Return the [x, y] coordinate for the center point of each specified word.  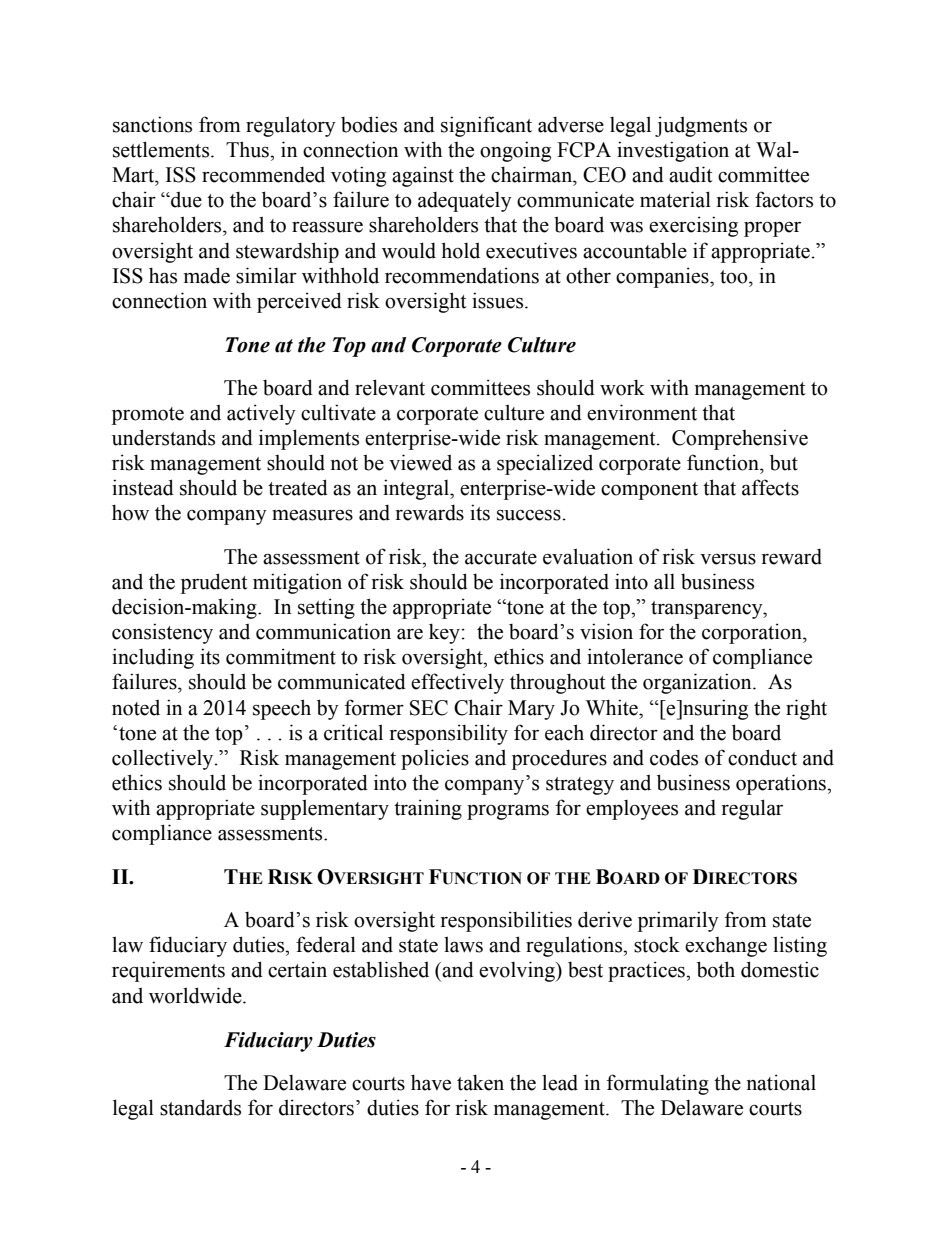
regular [752, 809]
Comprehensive [740, 439]
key [444, 633]
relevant [390, 387]
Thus [248, 149]
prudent [214, 583]
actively [261, 414]
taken [480, 1082]
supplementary [325, 809]
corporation [753, 633]
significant [486, 126]
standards [200, 1107]
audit [691, 174]
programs [508, 812]
